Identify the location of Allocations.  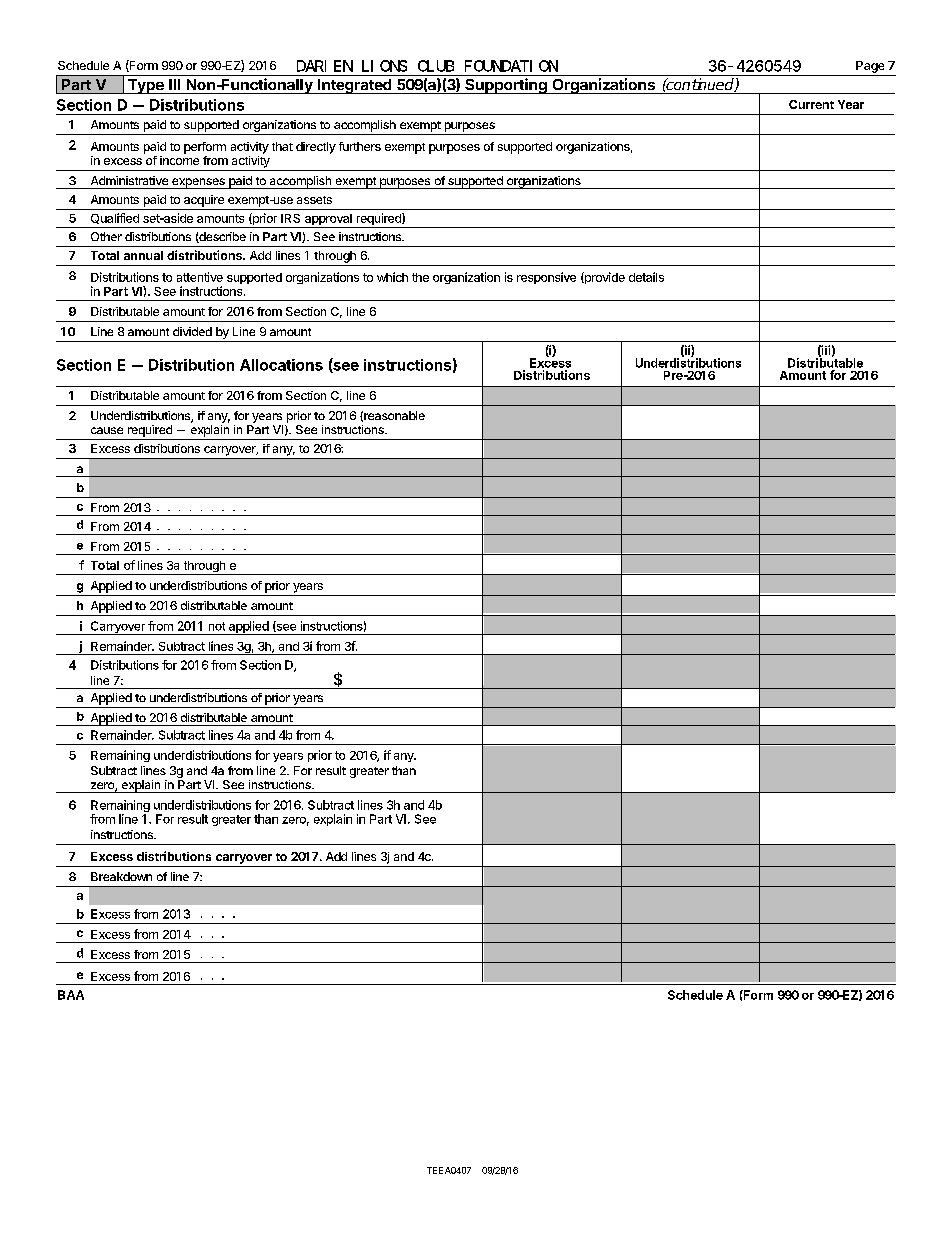
(281, 365).
